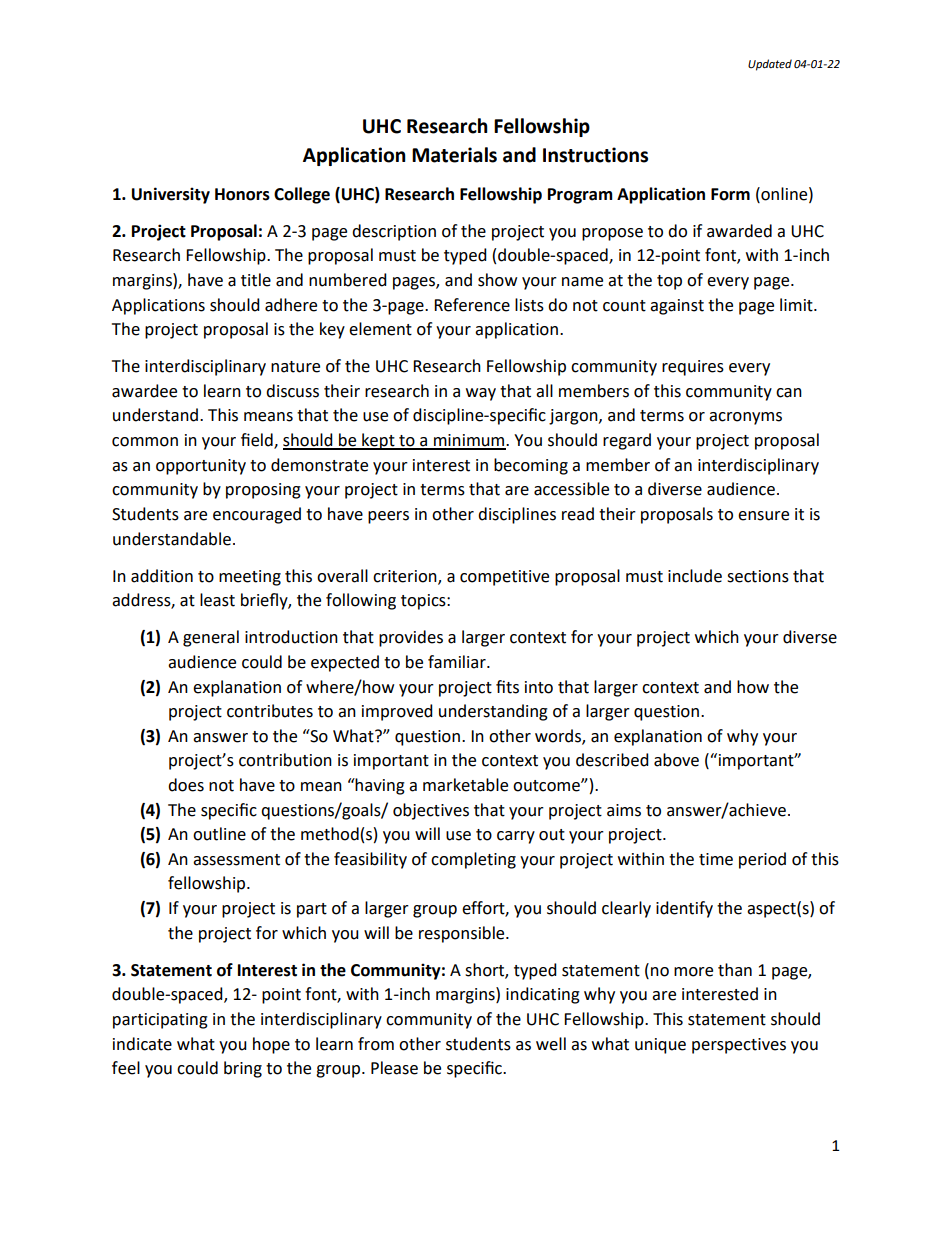  I want to click on bring, so click(243, 1069).
